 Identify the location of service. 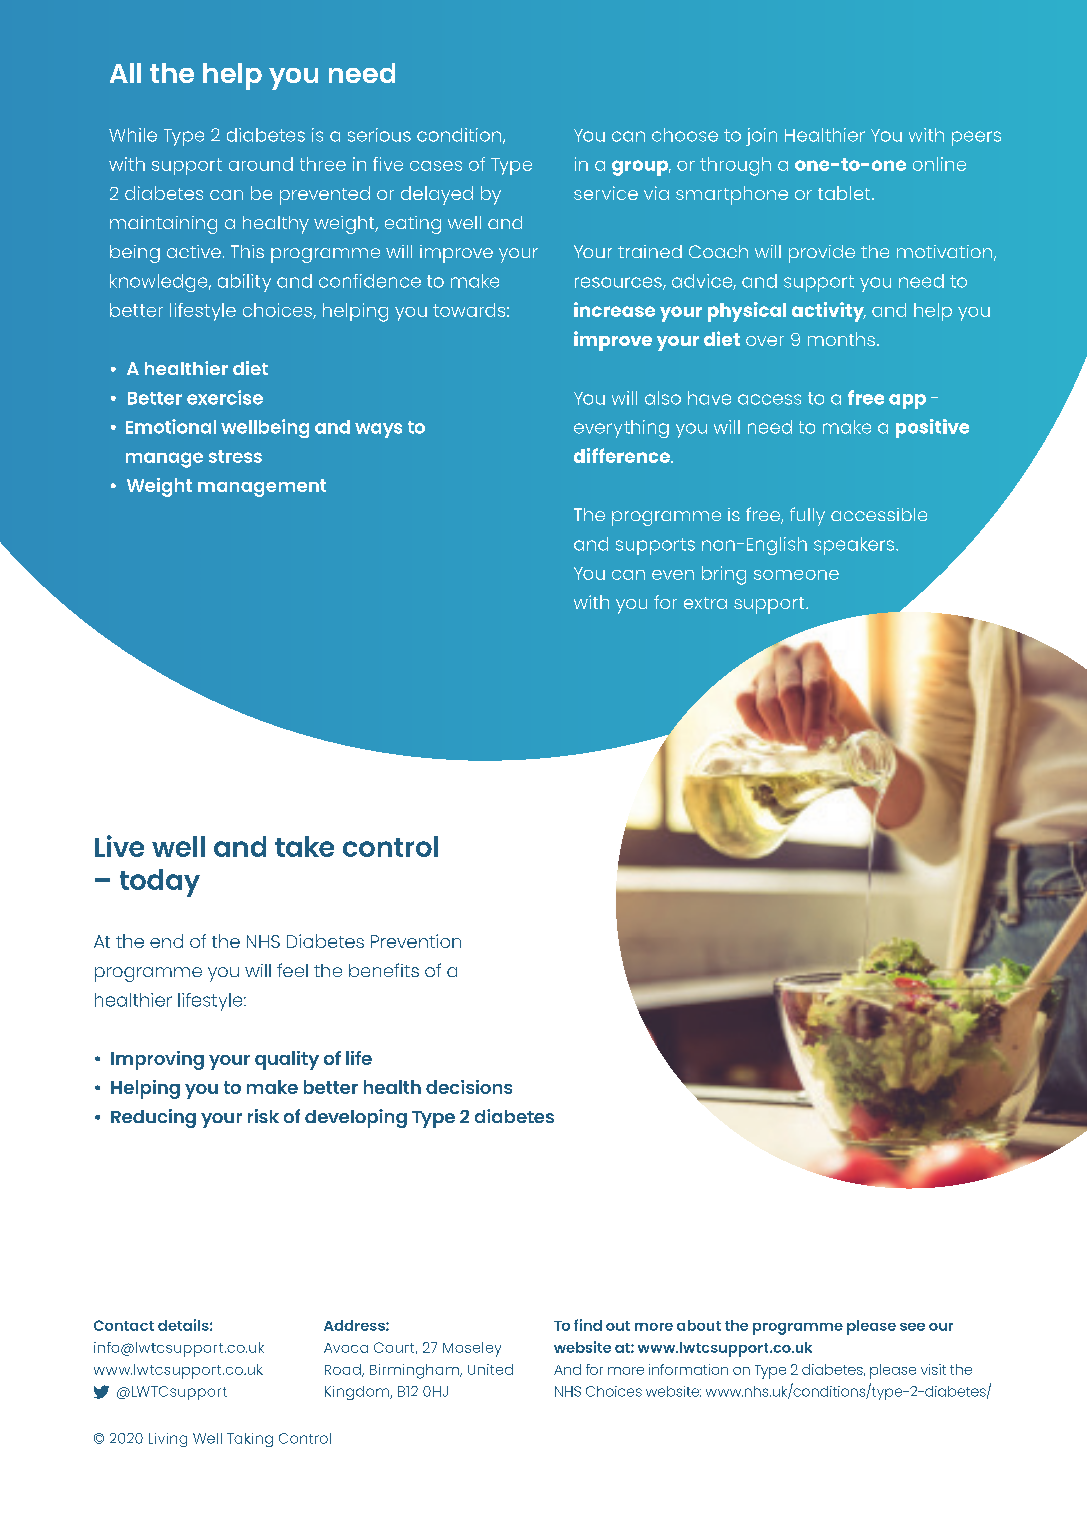
(606, 193).
